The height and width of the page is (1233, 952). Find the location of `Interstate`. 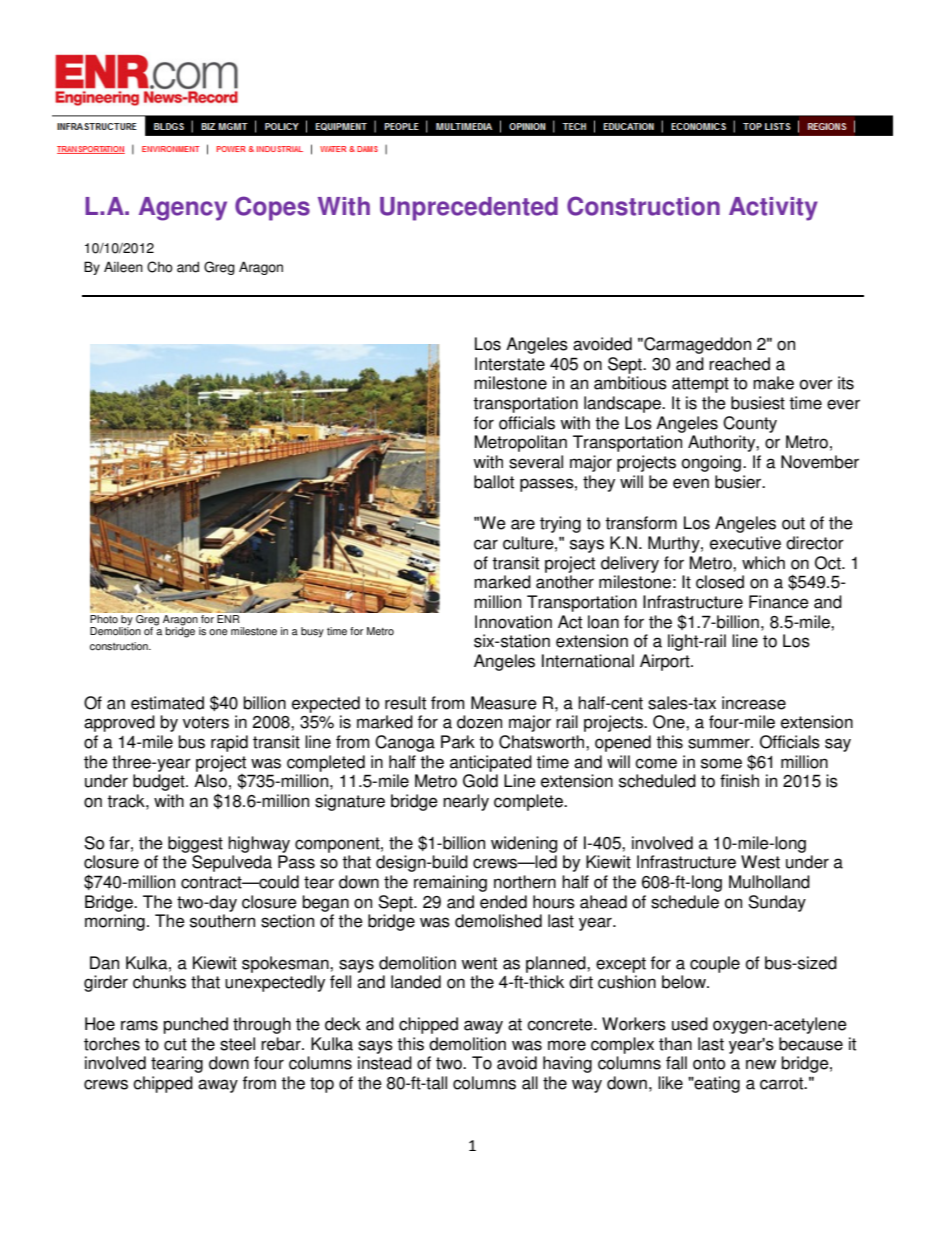

Interstate is located at coordinates (510, 364).
